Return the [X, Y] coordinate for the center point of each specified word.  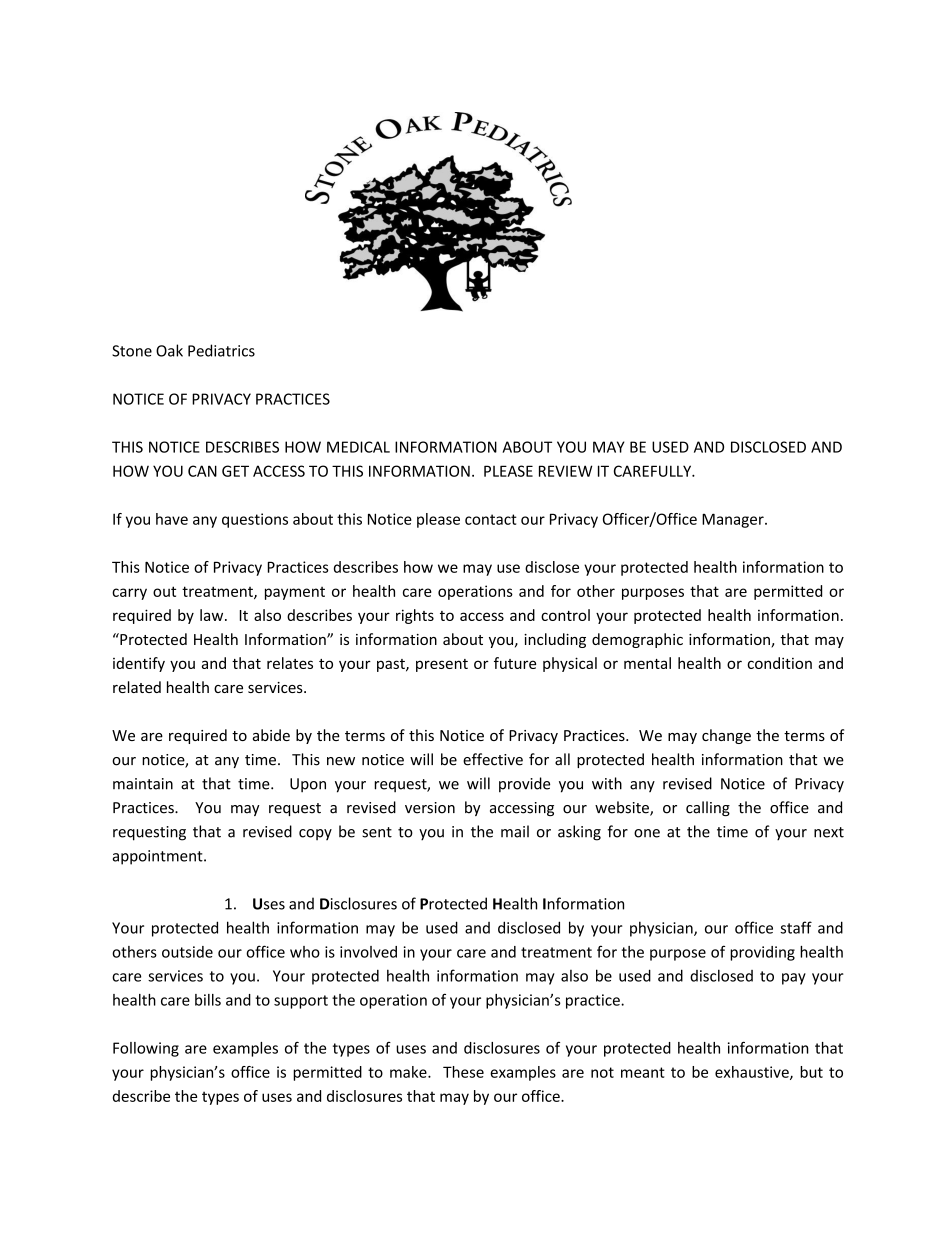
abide [271, 735]
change [726, 736]
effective [493, 759]
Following [146, 1049]
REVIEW [566, 471]
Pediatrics [221, 350]
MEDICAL [358, 447]
